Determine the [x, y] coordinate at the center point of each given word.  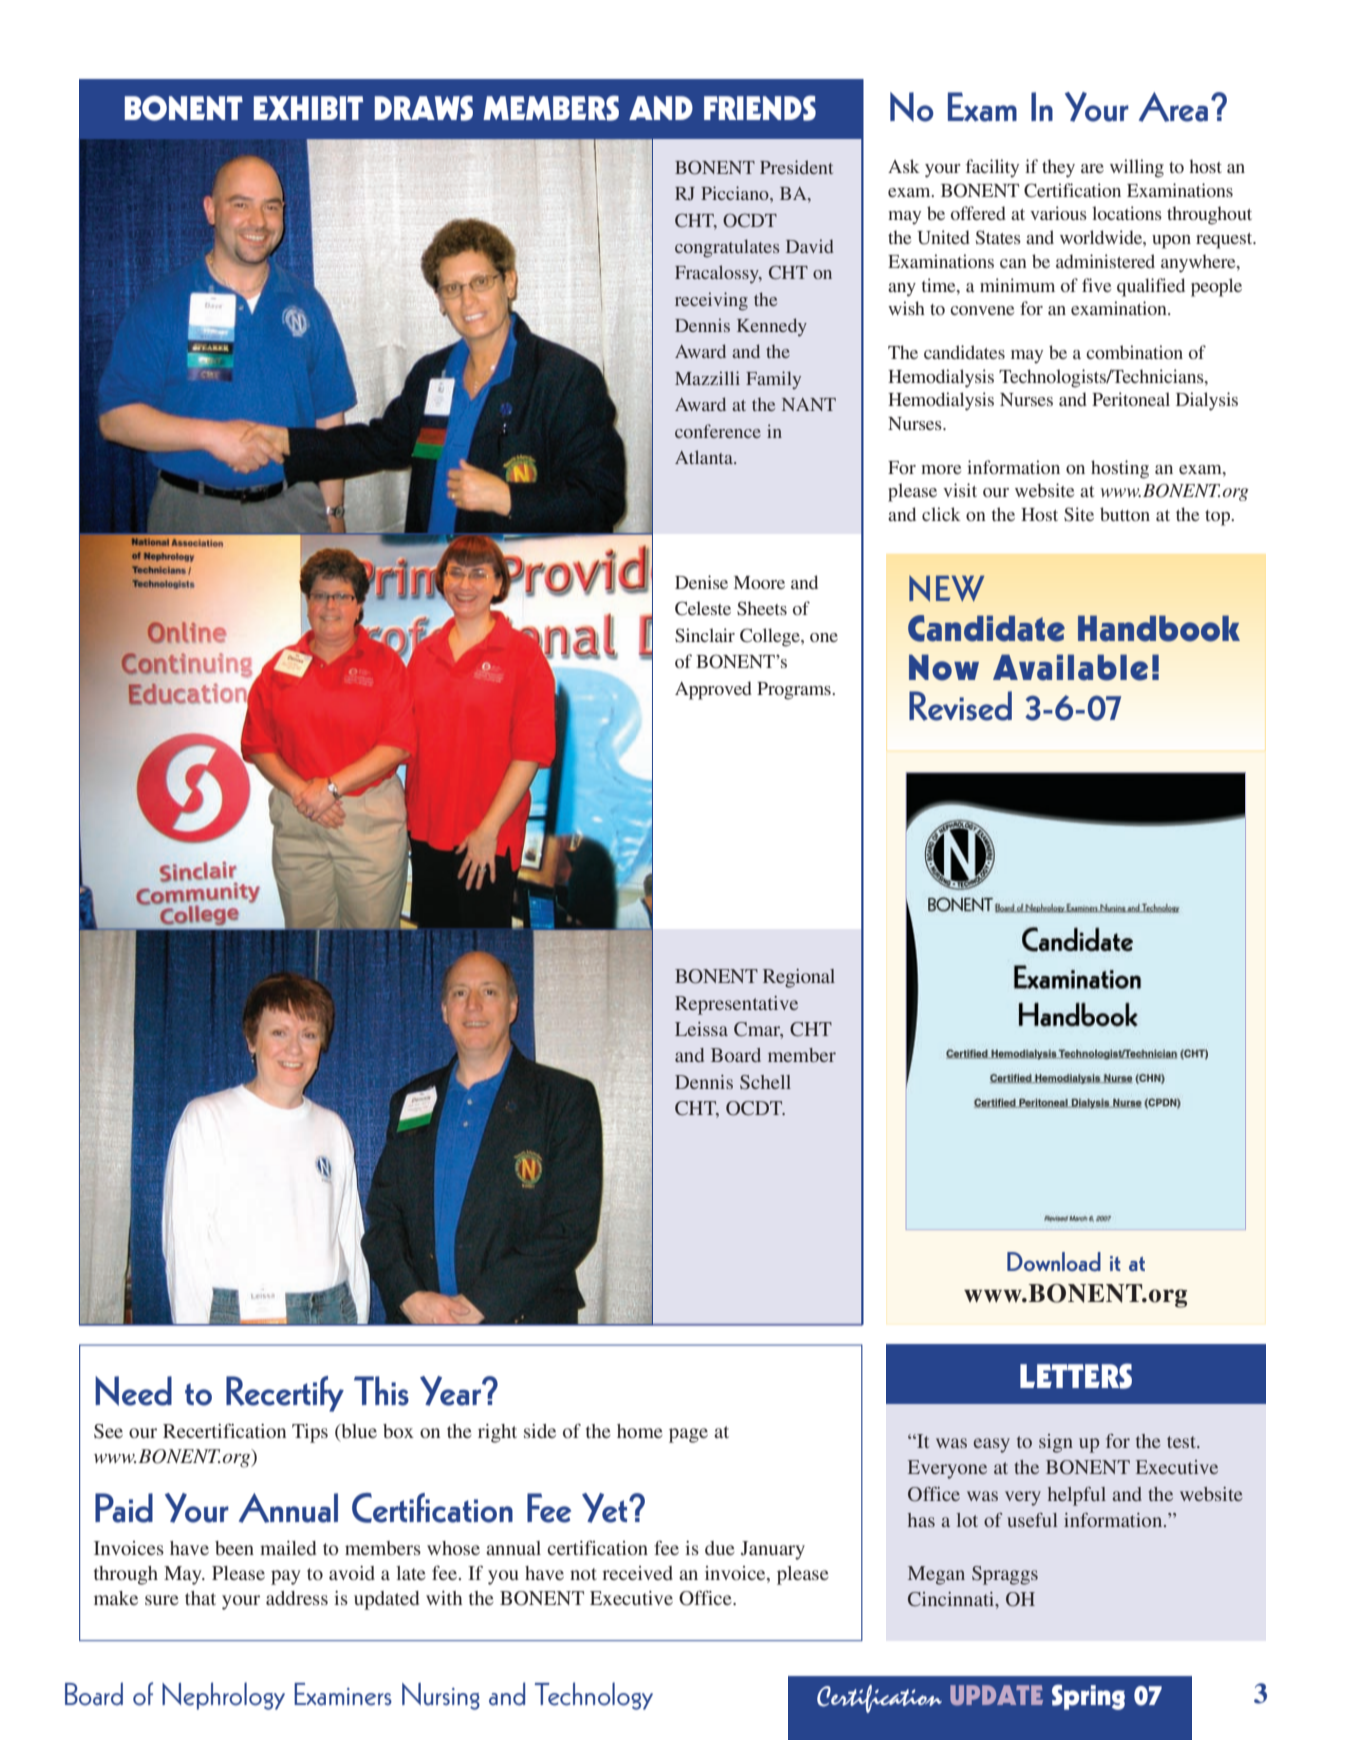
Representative [736, 1005]
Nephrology [223, 1696]
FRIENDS [760, 108]
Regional [799, 978]
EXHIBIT [308, 108]
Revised [960, 706]
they [1058, 168]
